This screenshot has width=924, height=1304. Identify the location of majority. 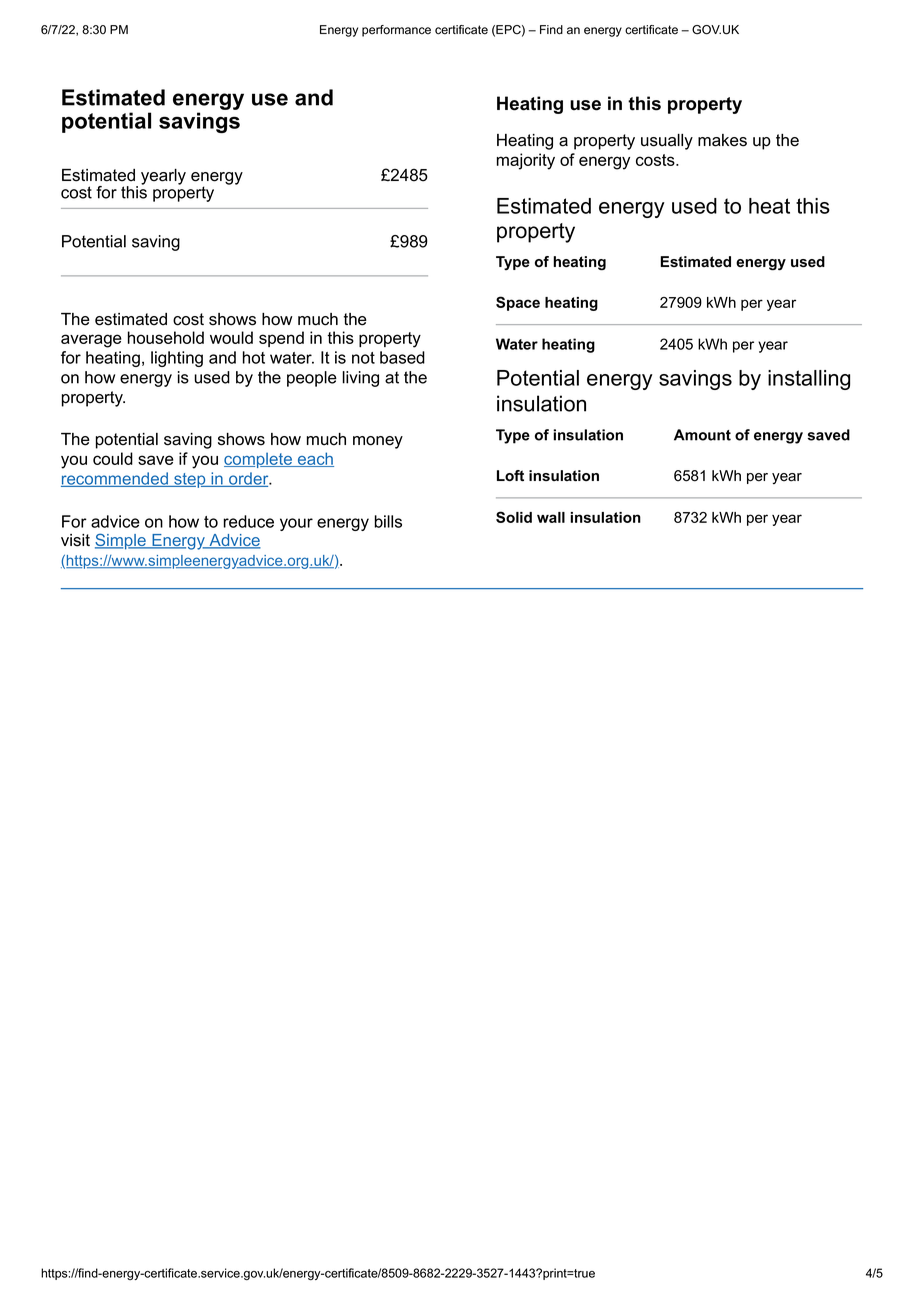
(526, 161).
